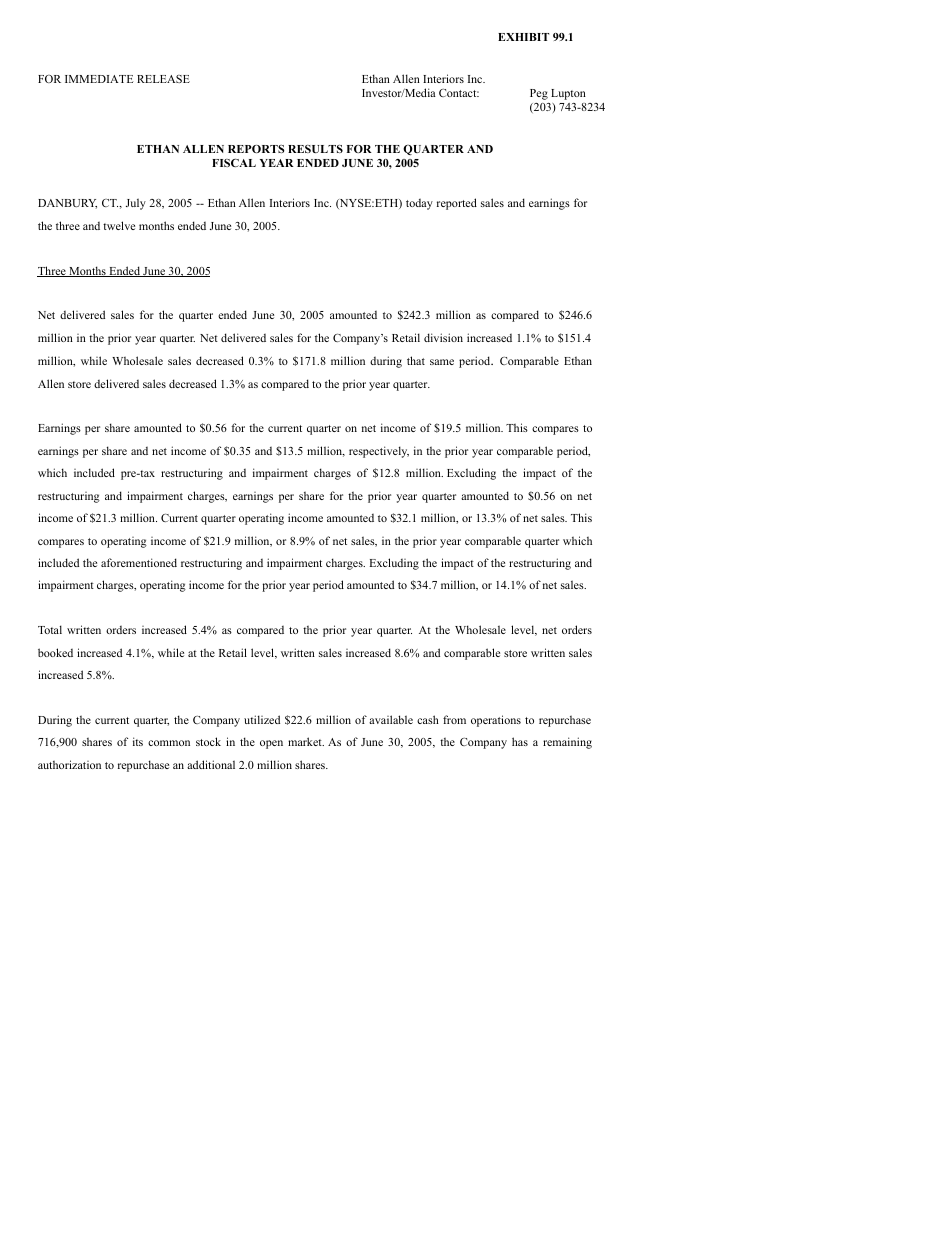 The height and width of the screenshot is (1233, 952). What do you see at coordinates (457, 204) in the screenshot?
I see `reported` at bounding box center [457, 204].
